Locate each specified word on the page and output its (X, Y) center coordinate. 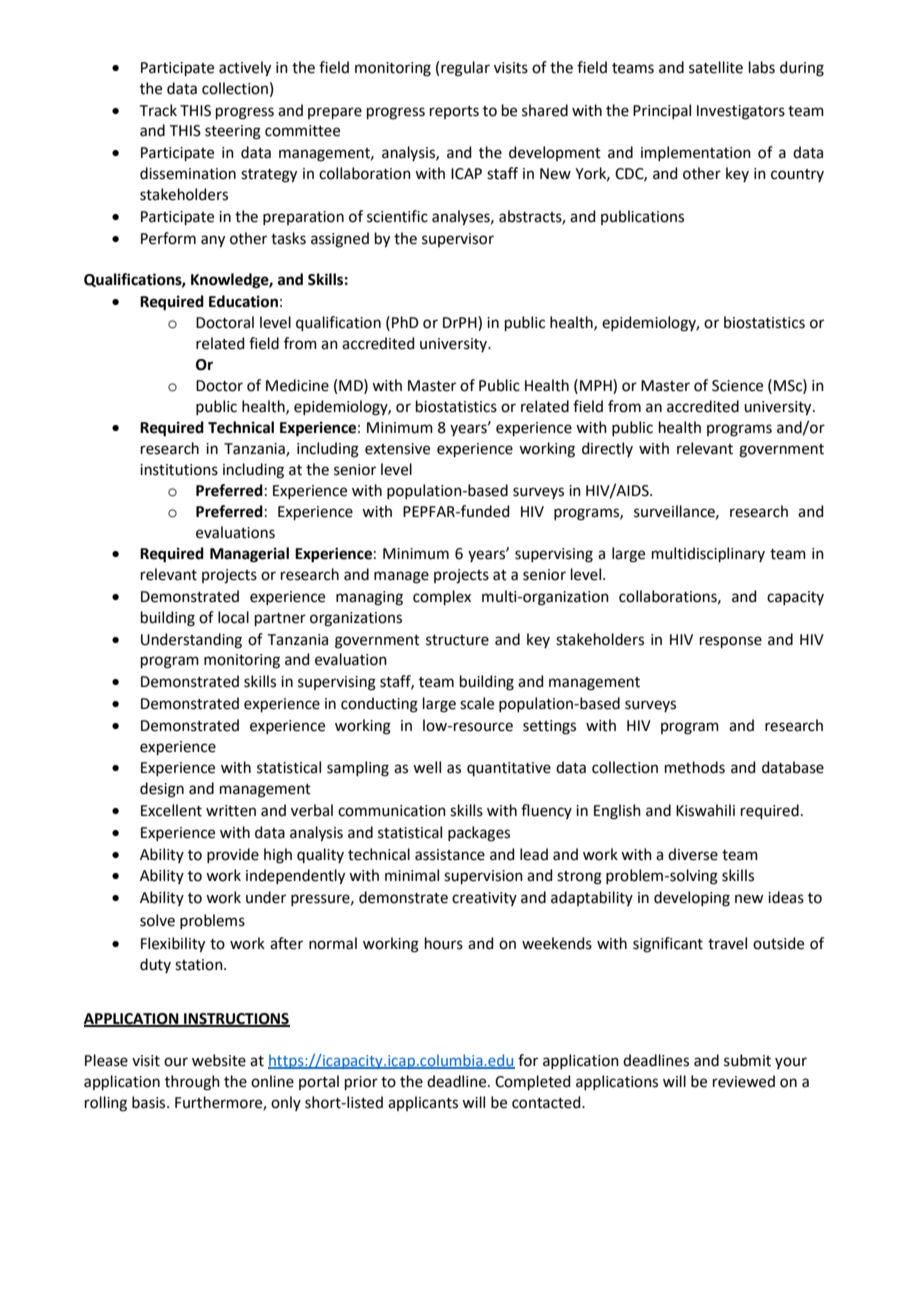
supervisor (458, 240)
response (731, 642)
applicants (423, 1103)
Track (158, 110)
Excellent (171, 810)
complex (442, 597)
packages (479, 834)
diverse (693, 854)
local (233, 617)
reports (454, 112)
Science (737, 386)
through (192, 1083)
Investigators (741, 112)
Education (243, 301)
